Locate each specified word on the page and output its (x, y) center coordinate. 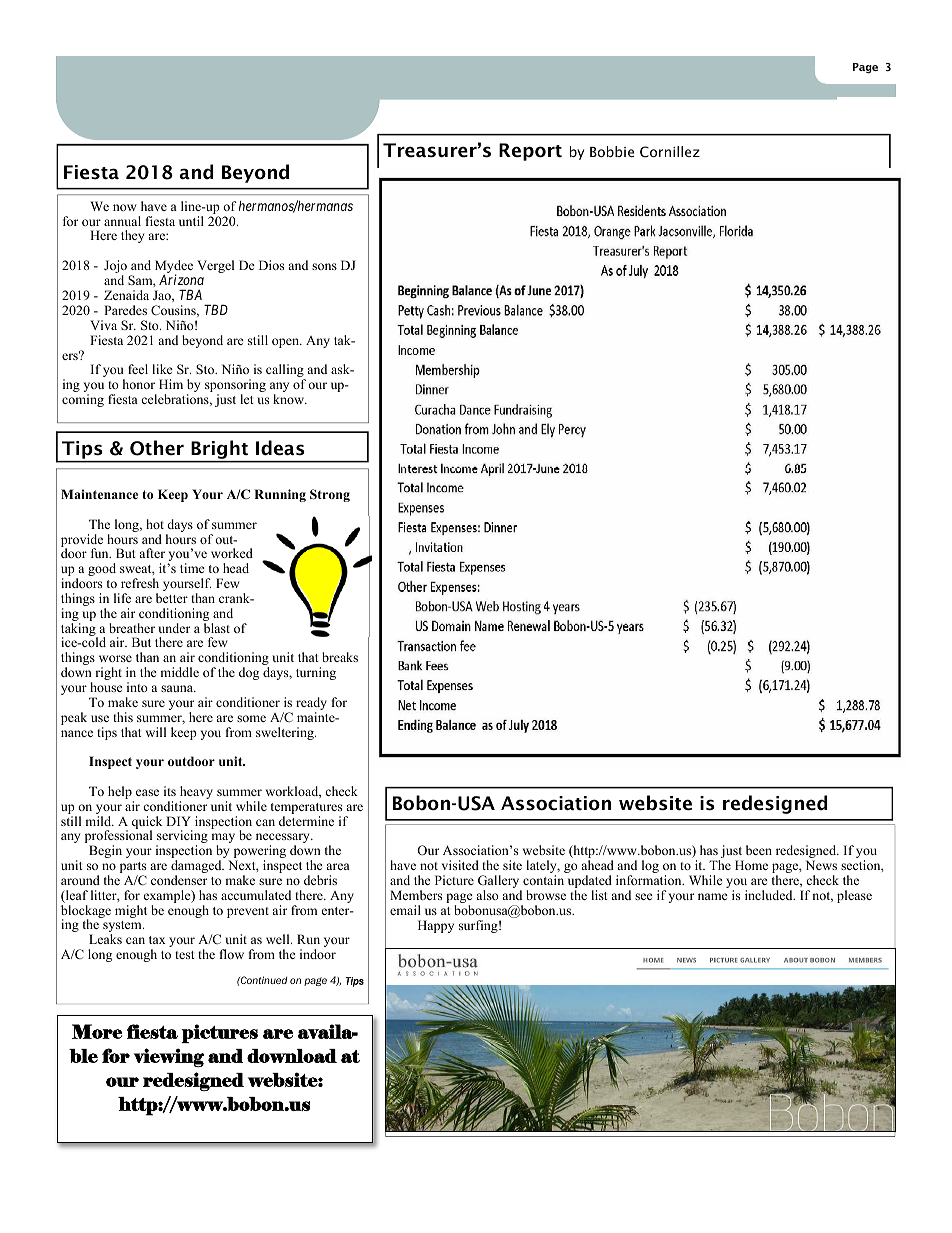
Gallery (500, 883)
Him (171, 384)
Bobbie (612, 151)
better (172, 598)
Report (530, 152)
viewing (169, 1057)
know (290, 399)
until (191, 221)
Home (751, 865)
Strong (330, 495)
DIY (178, 821)
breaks (340, 657)
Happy (436, 926)
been (759, 850)
